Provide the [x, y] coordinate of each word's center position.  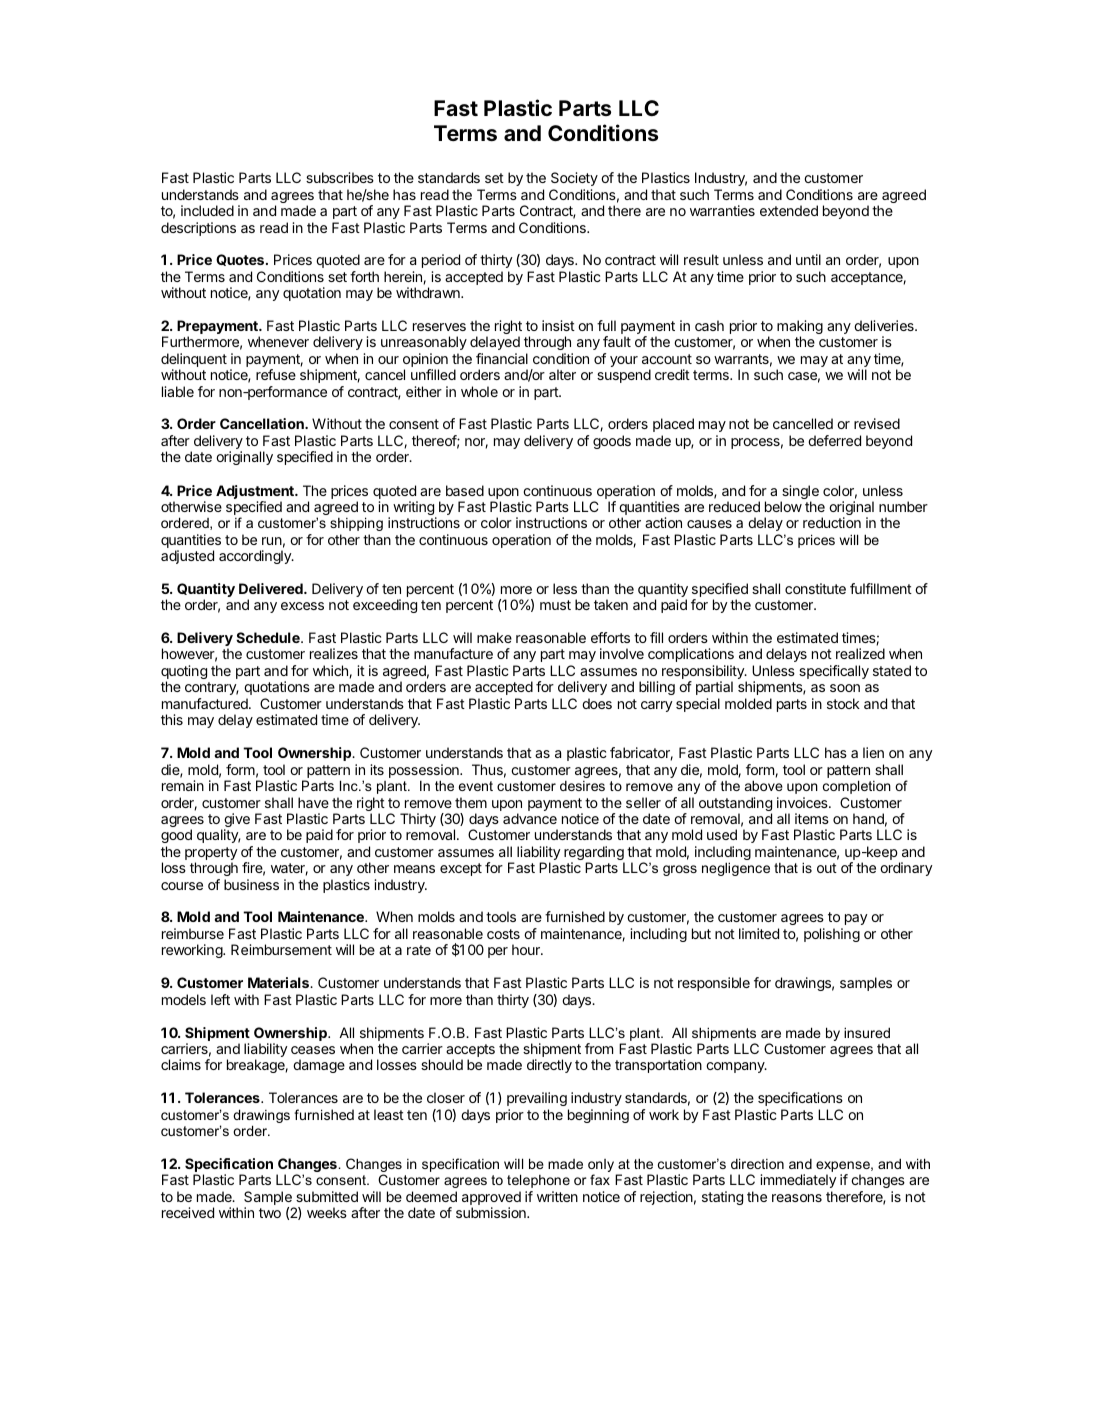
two [270, 1213]
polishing [832, 935]
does [597, 703]
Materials [280, 982]
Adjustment [256, 493]
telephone [538, 1181]
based [465, 490]
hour [527, 949]
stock [843, 703]
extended [789, 210]
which [331, 671]
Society [574, 179]
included [207, 210]
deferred [834, 440]
